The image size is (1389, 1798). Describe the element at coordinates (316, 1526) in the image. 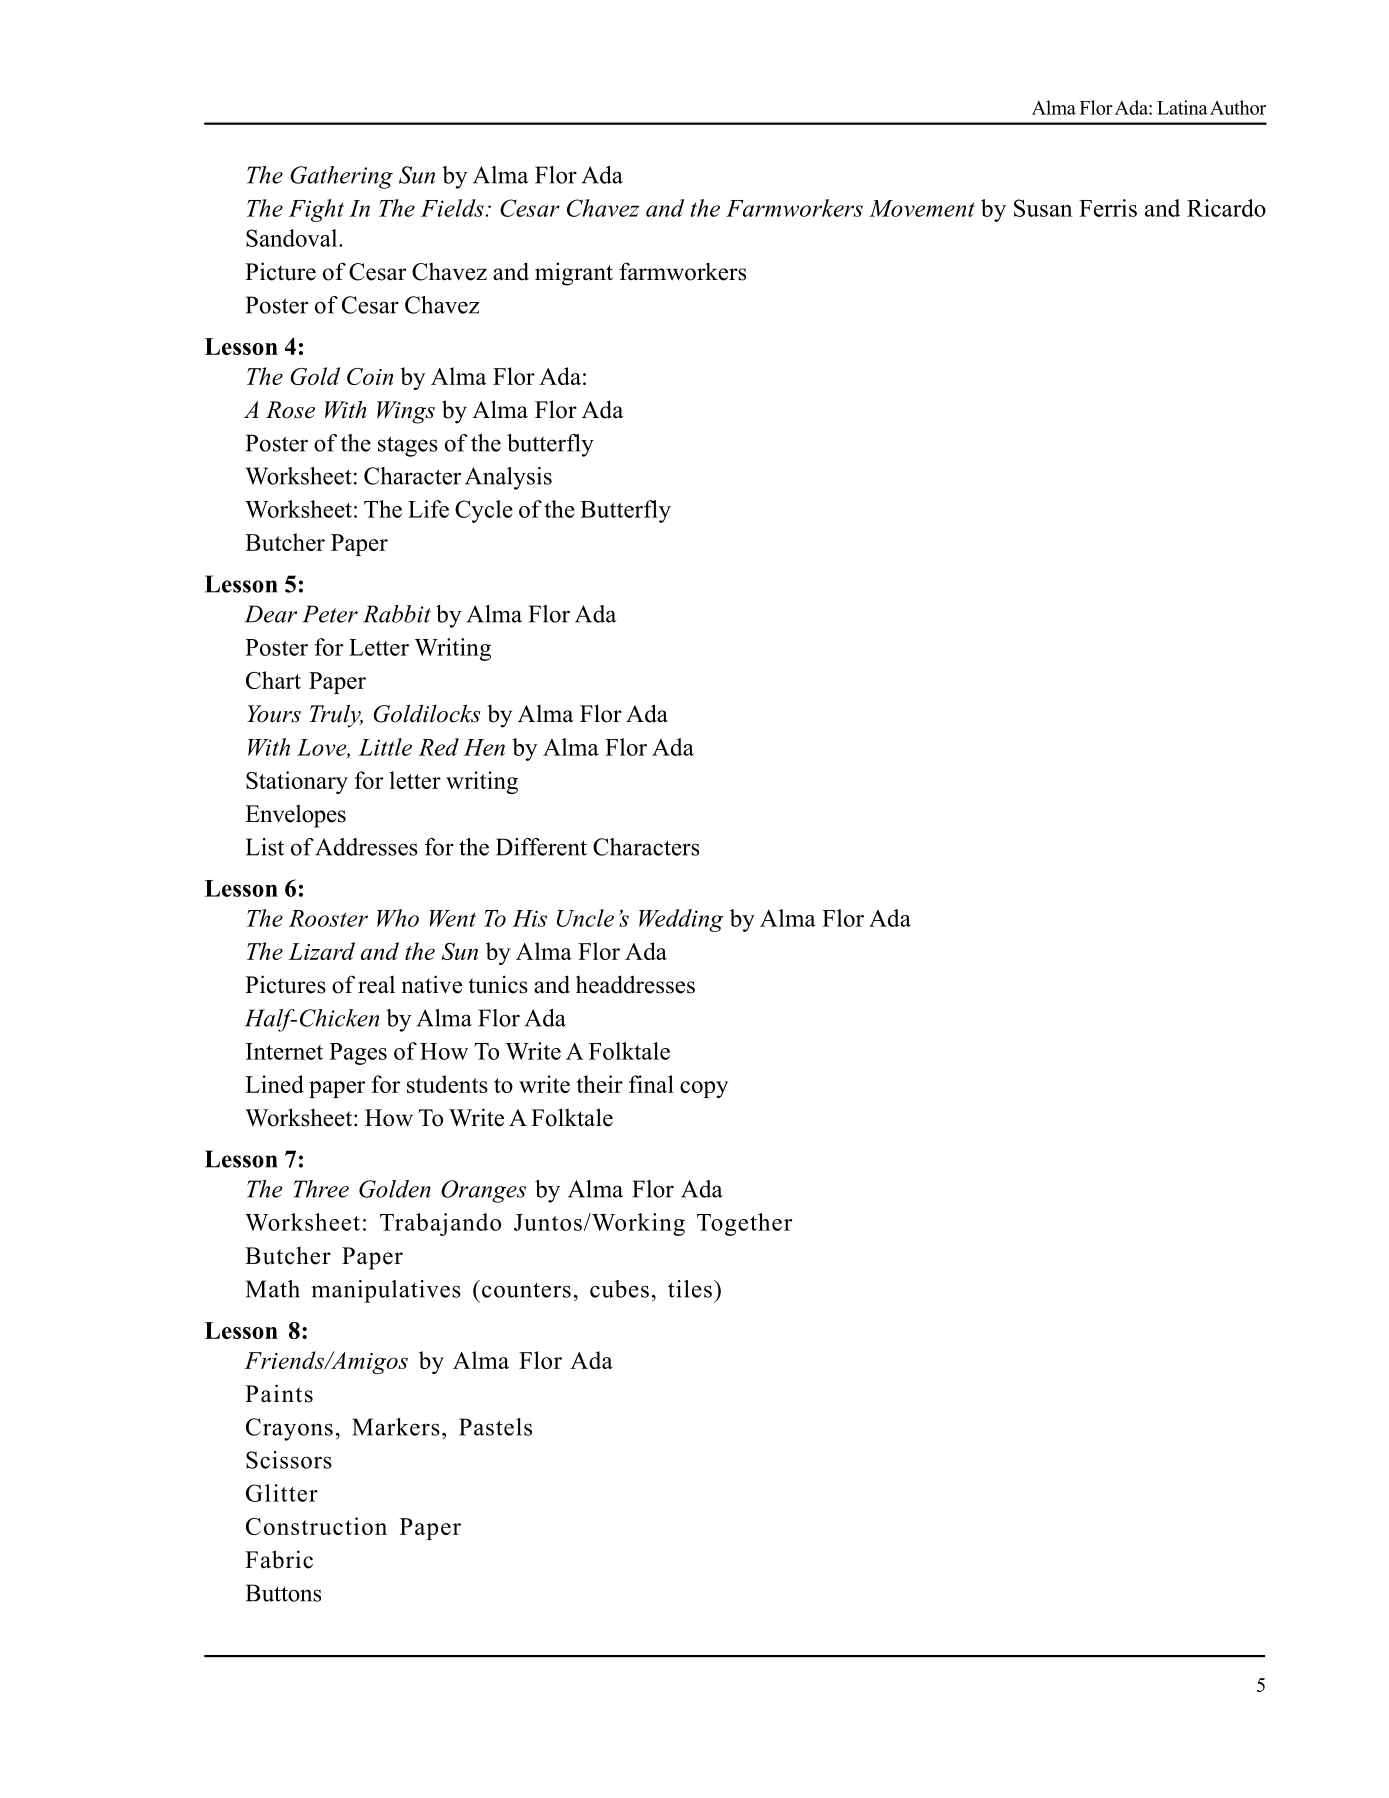

I see `Construction` at that location.
